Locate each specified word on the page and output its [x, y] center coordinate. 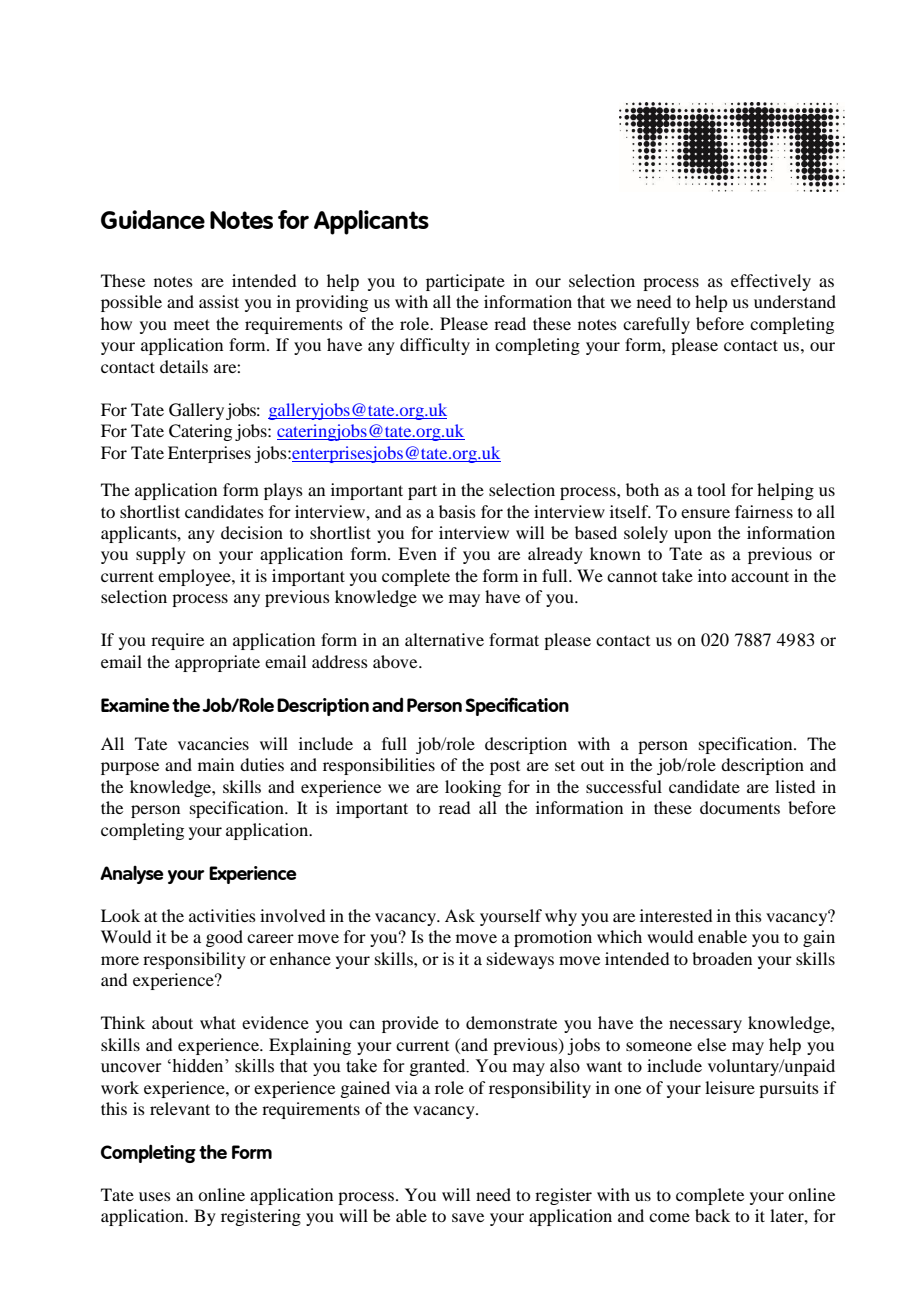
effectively [771, 282]
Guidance [153, 219]
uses [155, 1196]
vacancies [213, 743]
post [505, 768]
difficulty [435, 346]
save [468, 1217]
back [712, 1215]
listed [795, 786]
